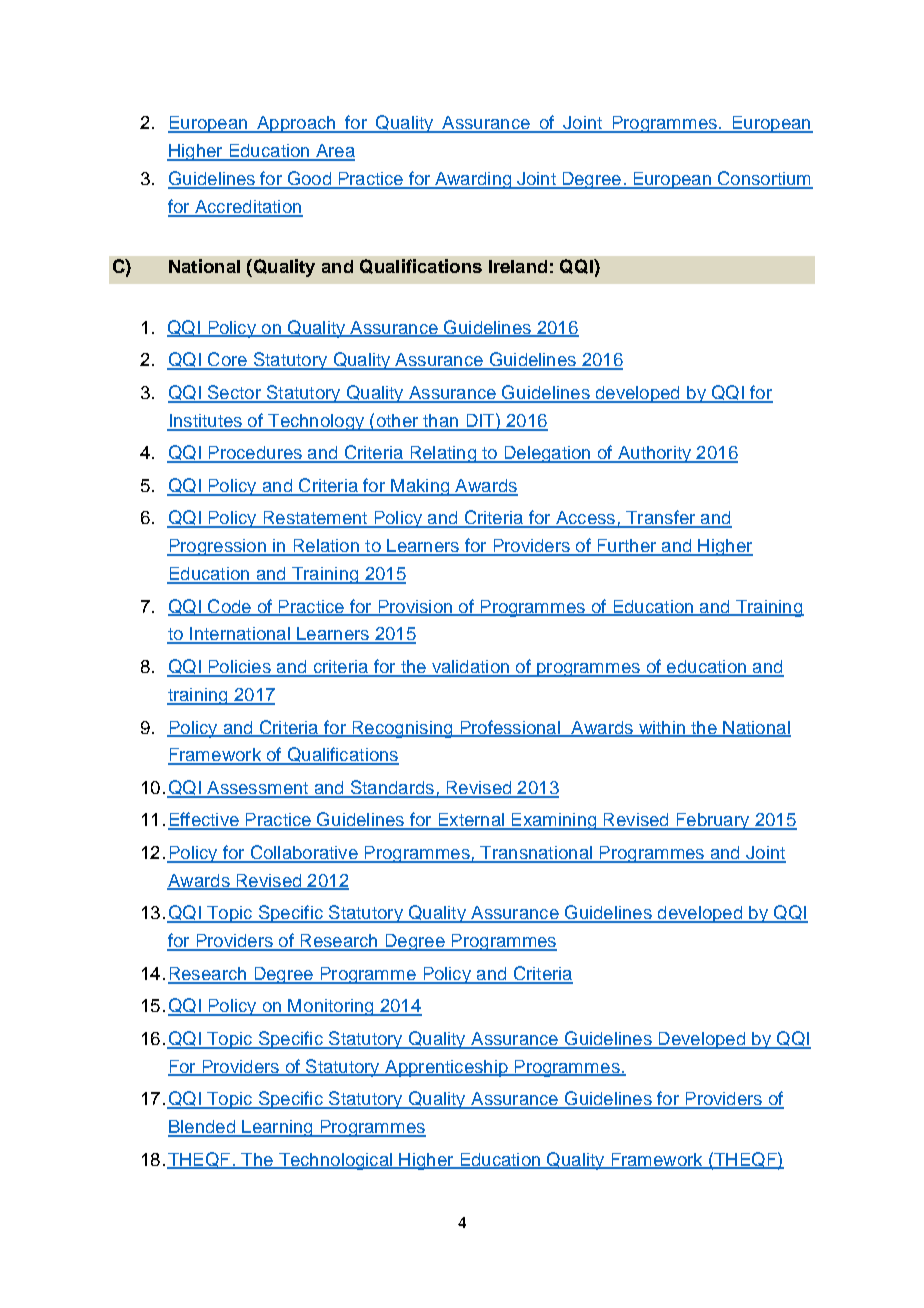 The height and width of the screenshot is (1308, 924). Describe the element at coordinates (654, 454) in the screenshot. I see `Authority` at that location.
